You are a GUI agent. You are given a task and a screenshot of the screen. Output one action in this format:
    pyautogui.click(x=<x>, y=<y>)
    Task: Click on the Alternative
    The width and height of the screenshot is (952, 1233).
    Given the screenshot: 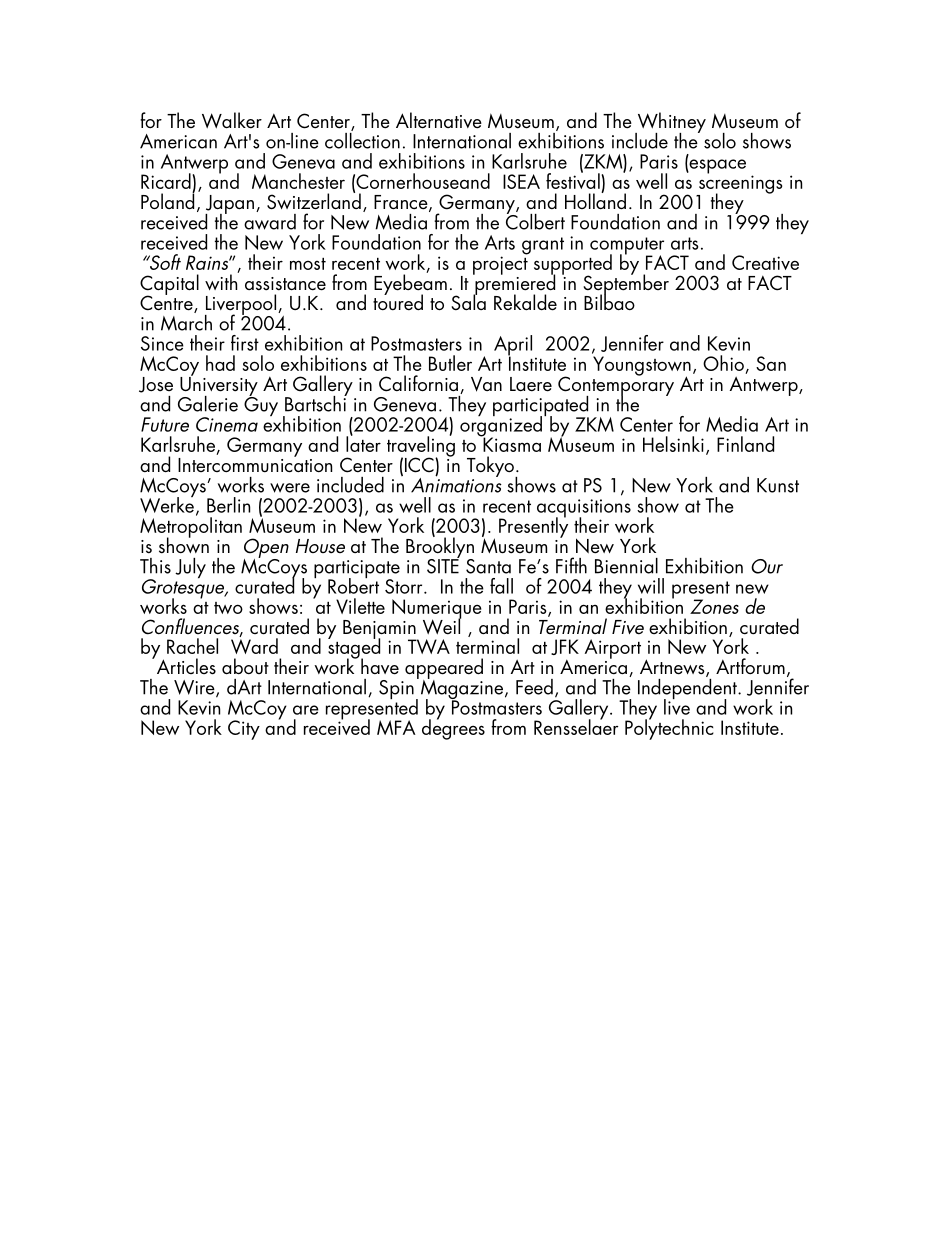 What is the action you would take?
    pyautogui.click(x=439, y=120)
